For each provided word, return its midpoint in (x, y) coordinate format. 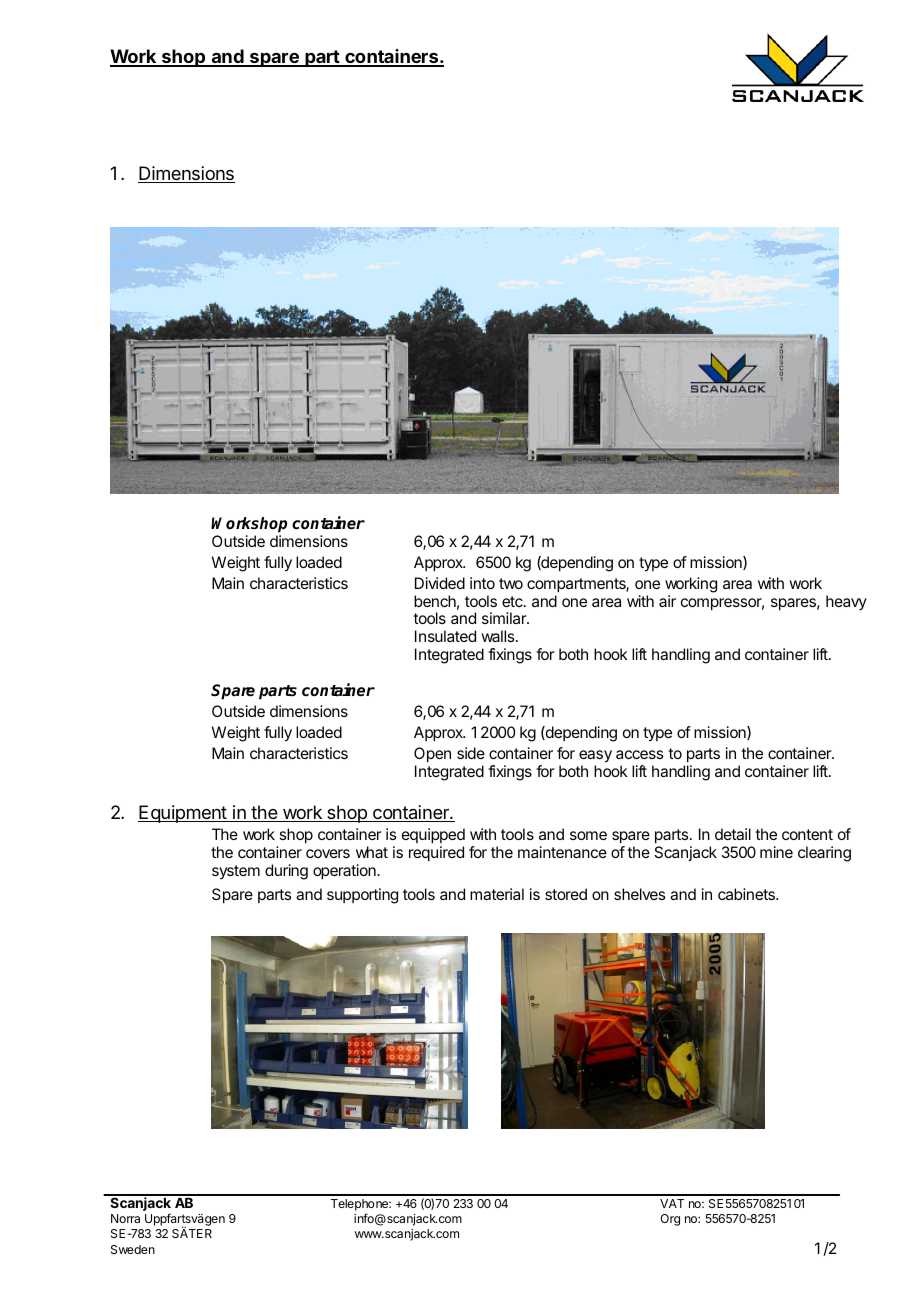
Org (670, 1220)
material (497, 894)
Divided (440, 583)
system (236, 872)
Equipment (183, 814)
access (639, 754)
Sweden (133, 1249)
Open (432, 755)
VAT (672, 1203)
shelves (639, 894)
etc (513, 601)
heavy (846, 602)
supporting (362, 896)
